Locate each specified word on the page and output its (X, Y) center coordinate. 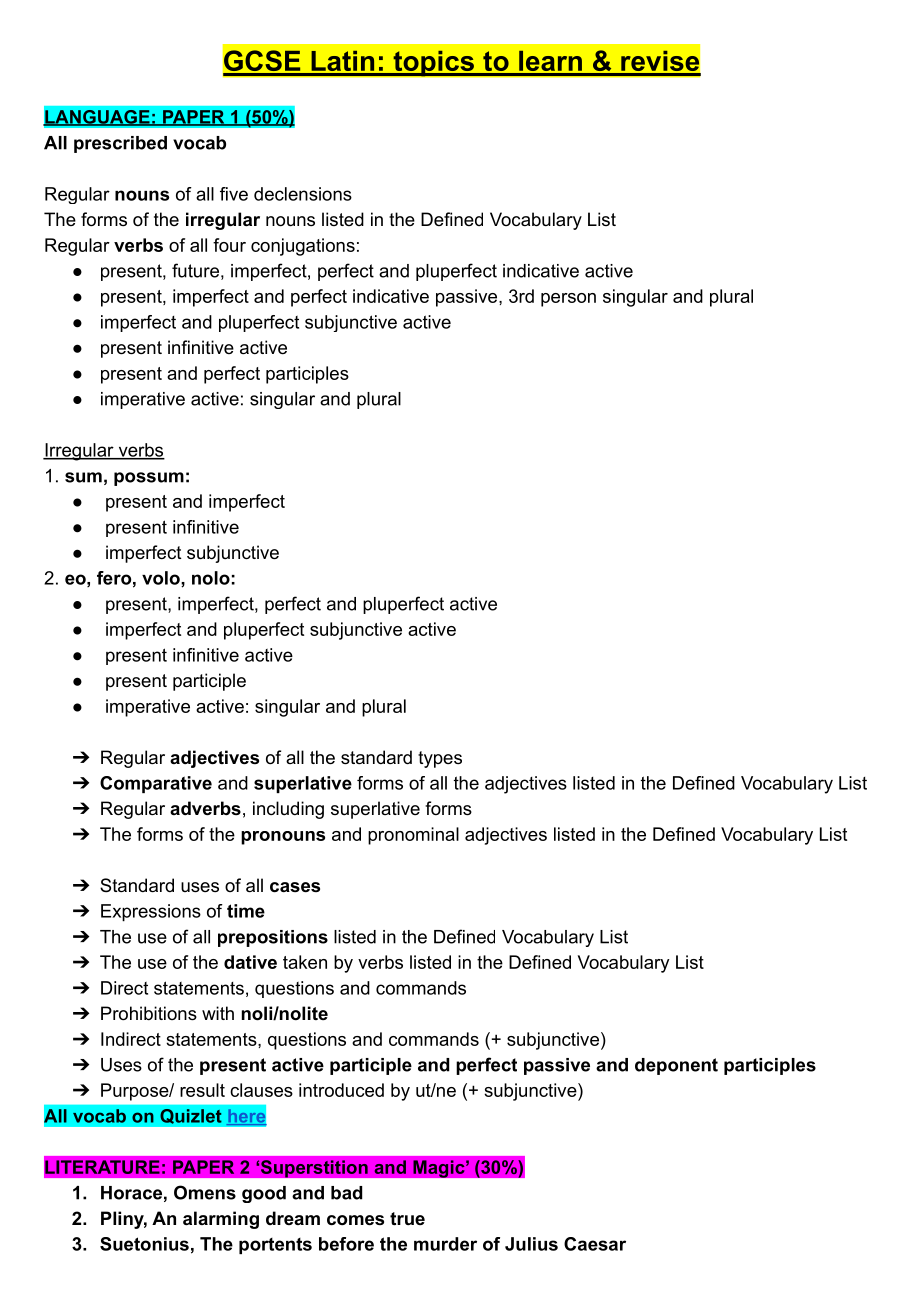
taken (305, 962)
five (234, 194)
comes (355, 1220)
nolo (211, 578)
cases (295, 887)
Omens (205, 1192)
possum (149, 479)
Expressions (151, 913)
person (568, 300)
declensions (303, 194)
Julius (531, 1244)
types (440, 759)
